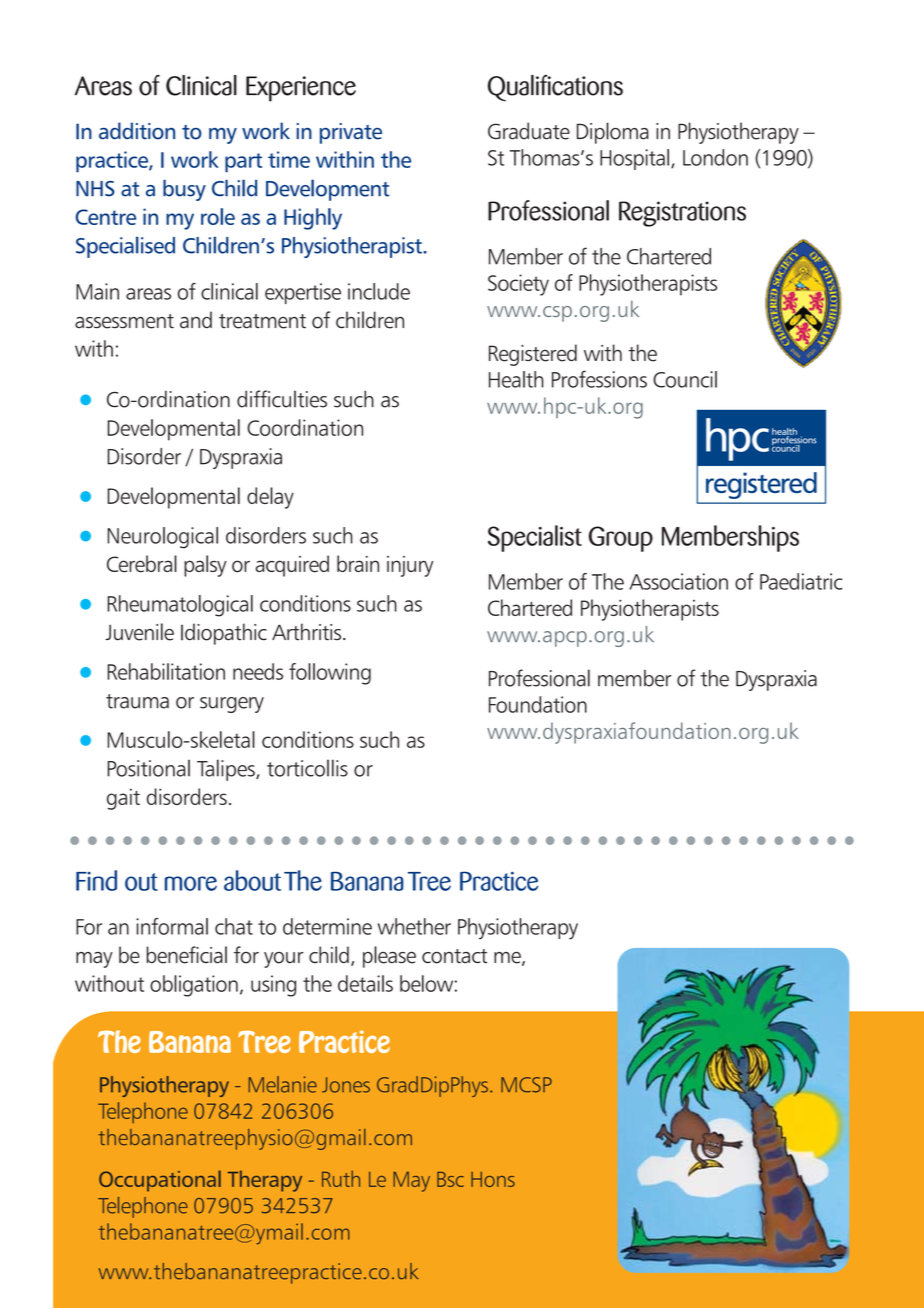 The height and width of the screenshot is (1308, 924). What do you see at coordinates (715, 157) in the screenshot?
I see `London` at bounding box center [715, 157].
